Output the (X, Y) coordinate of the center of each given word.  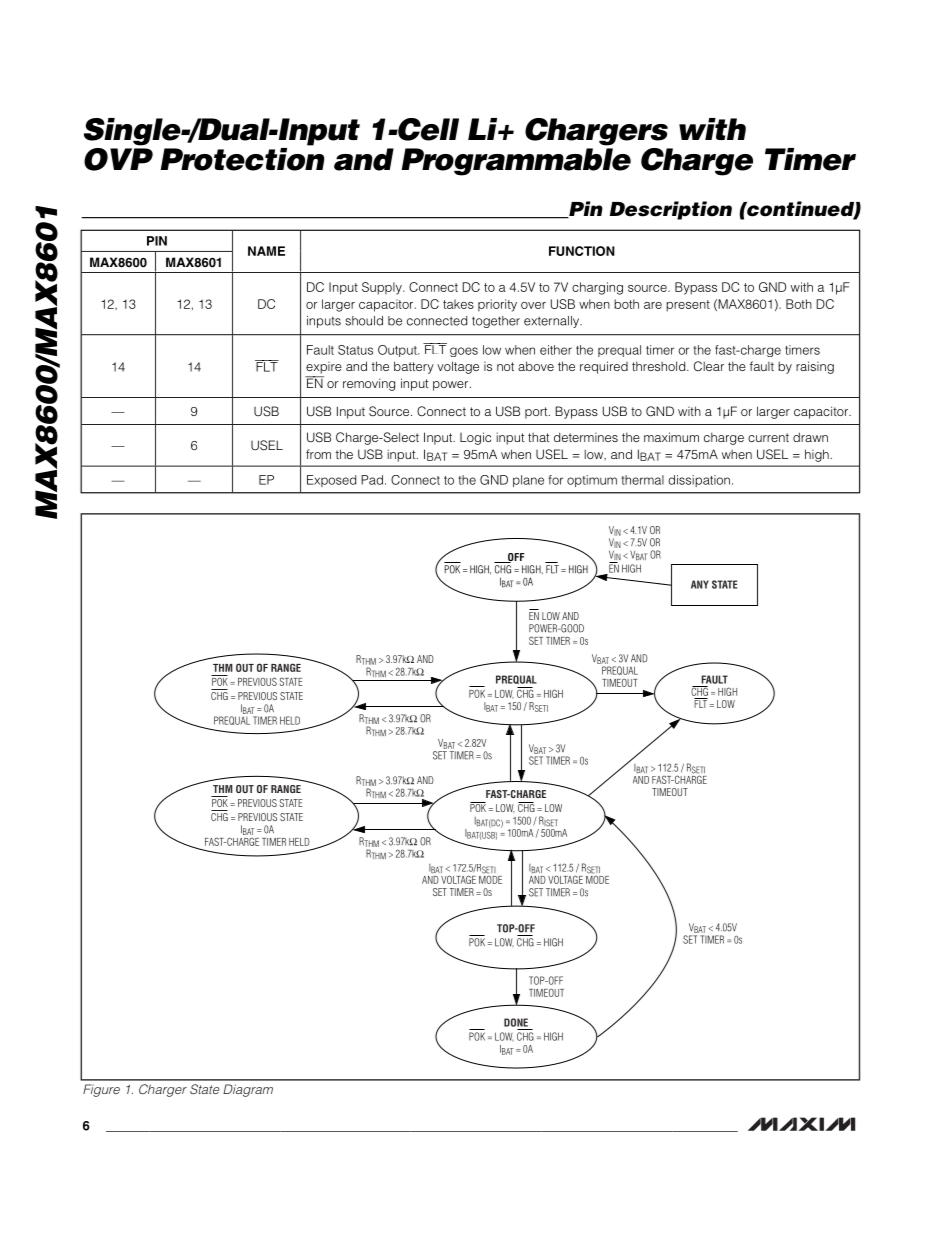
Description (671, 210)
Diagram (248, 1090)
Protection (242, 158)
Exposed (331, 481)
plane (528, 481)
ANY (700, 584)
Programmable (516, 162)
